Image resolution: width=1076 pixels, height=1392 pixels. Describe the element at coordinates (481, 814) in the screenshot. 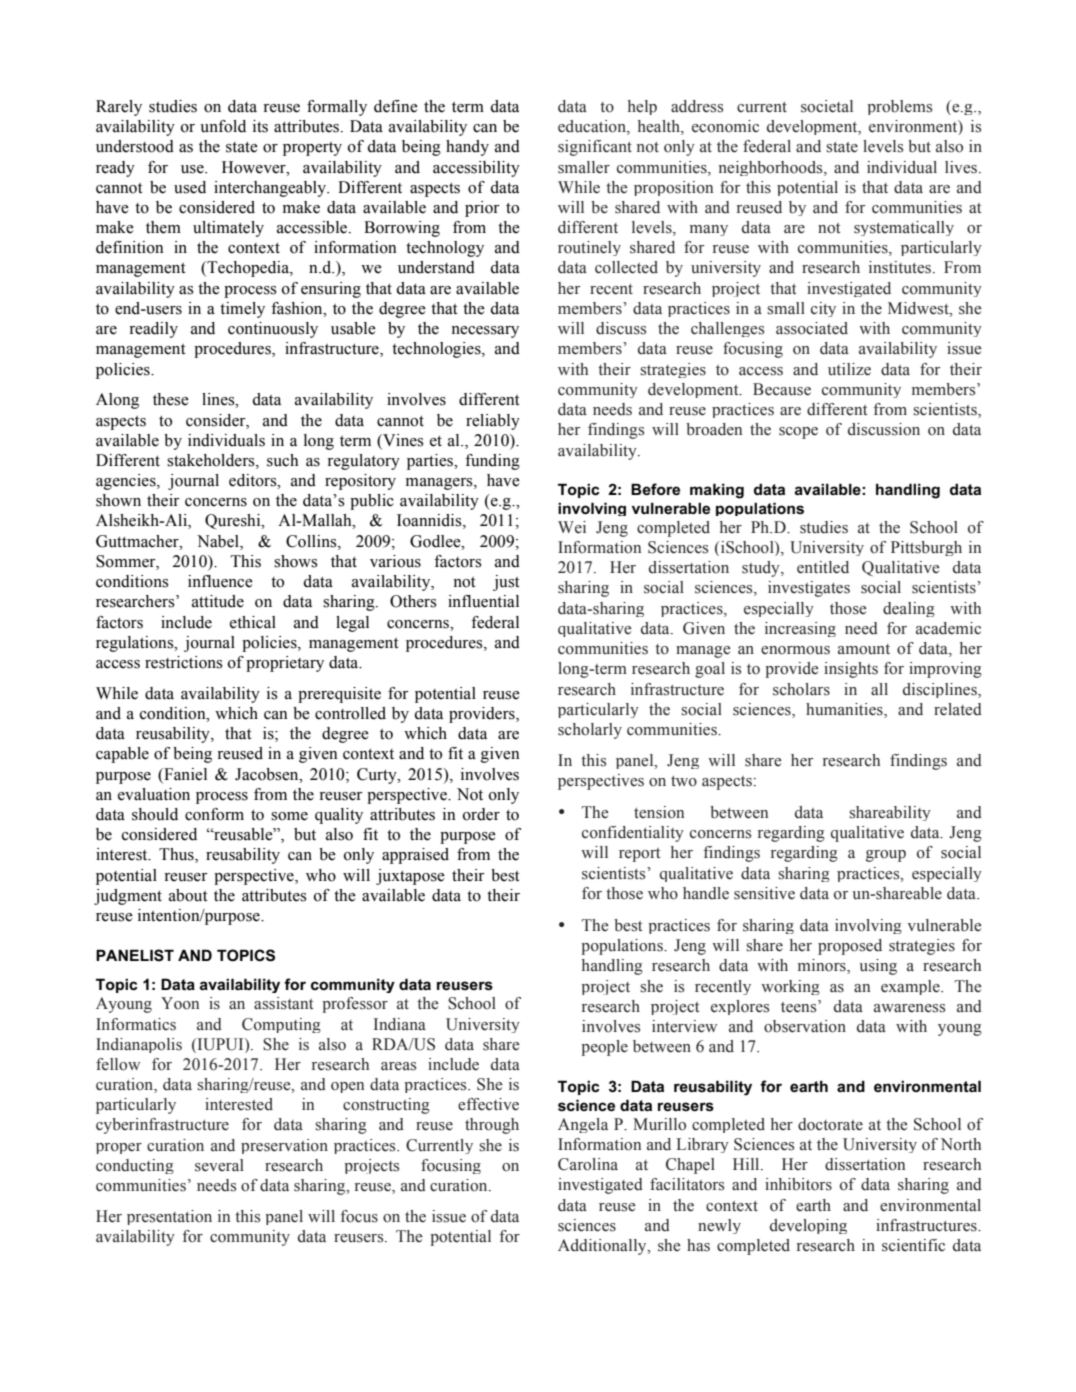

I see `order` at that location.
